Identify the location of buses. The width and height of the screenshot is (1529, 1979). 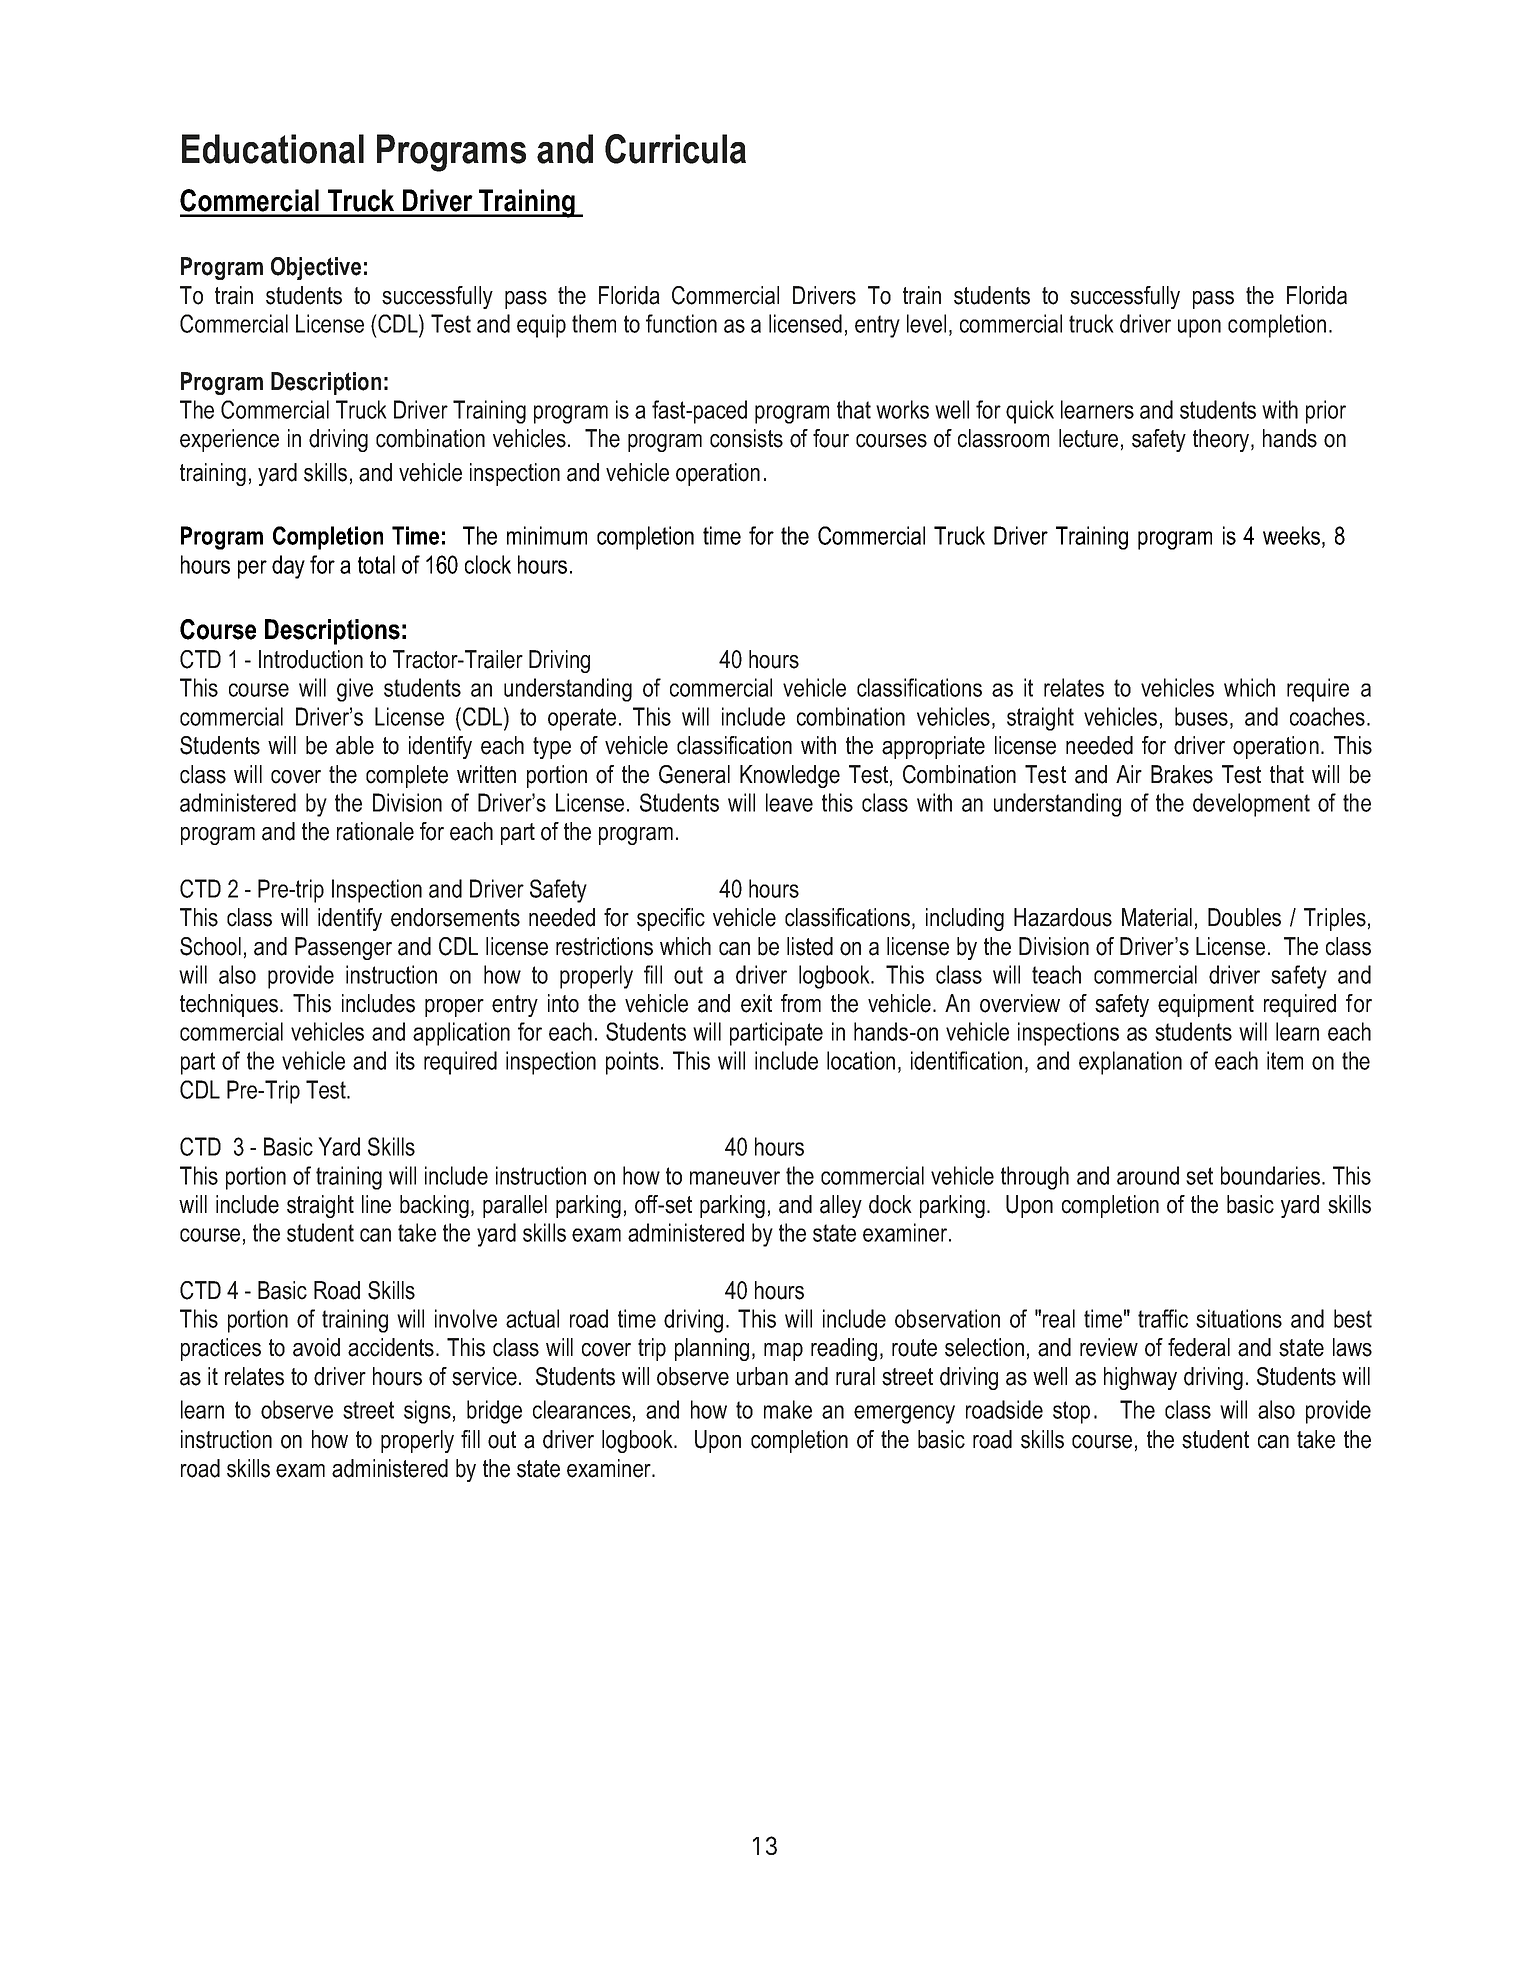
(1201, 716).
